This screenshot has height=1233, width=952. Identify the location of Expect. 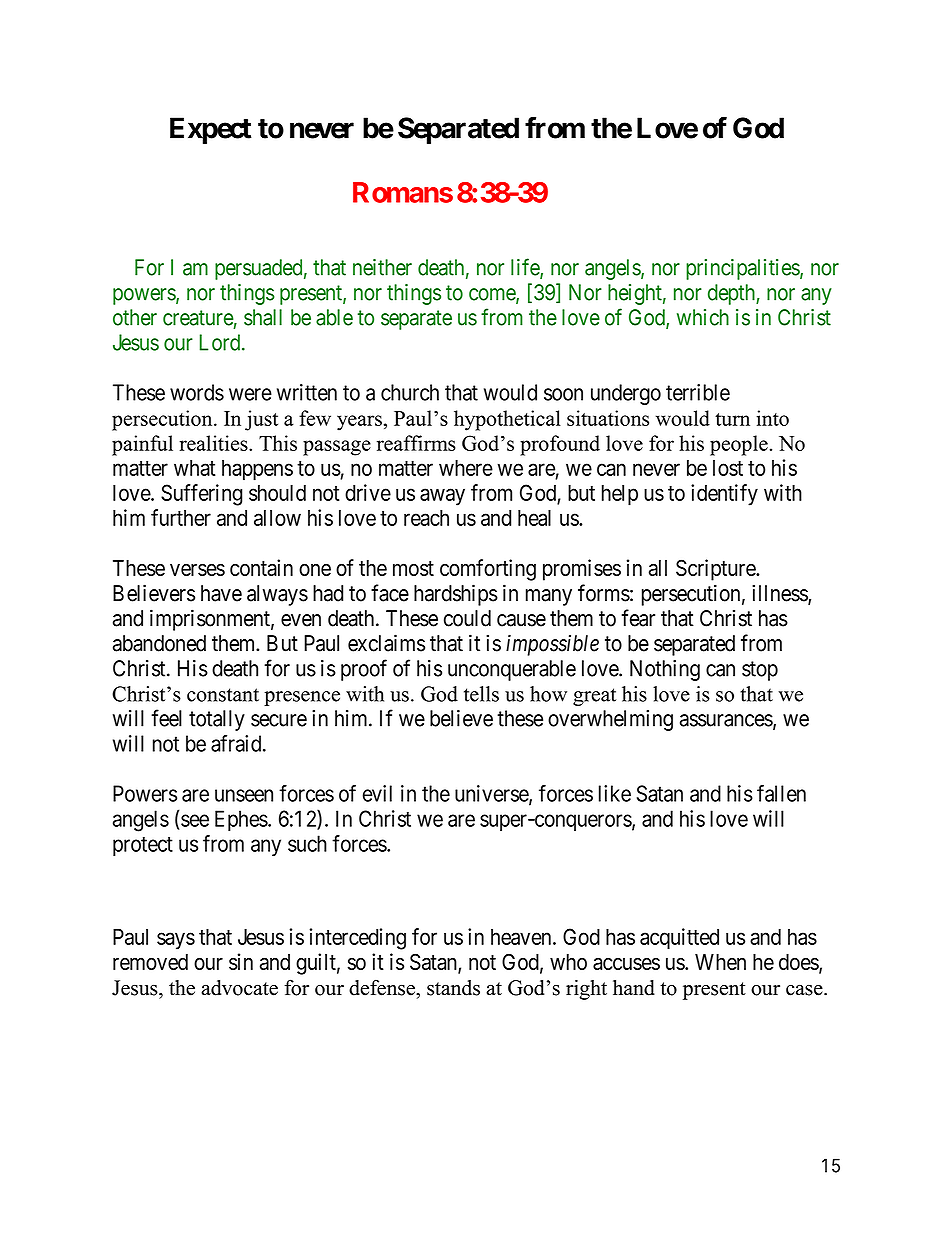
(211, 130).
